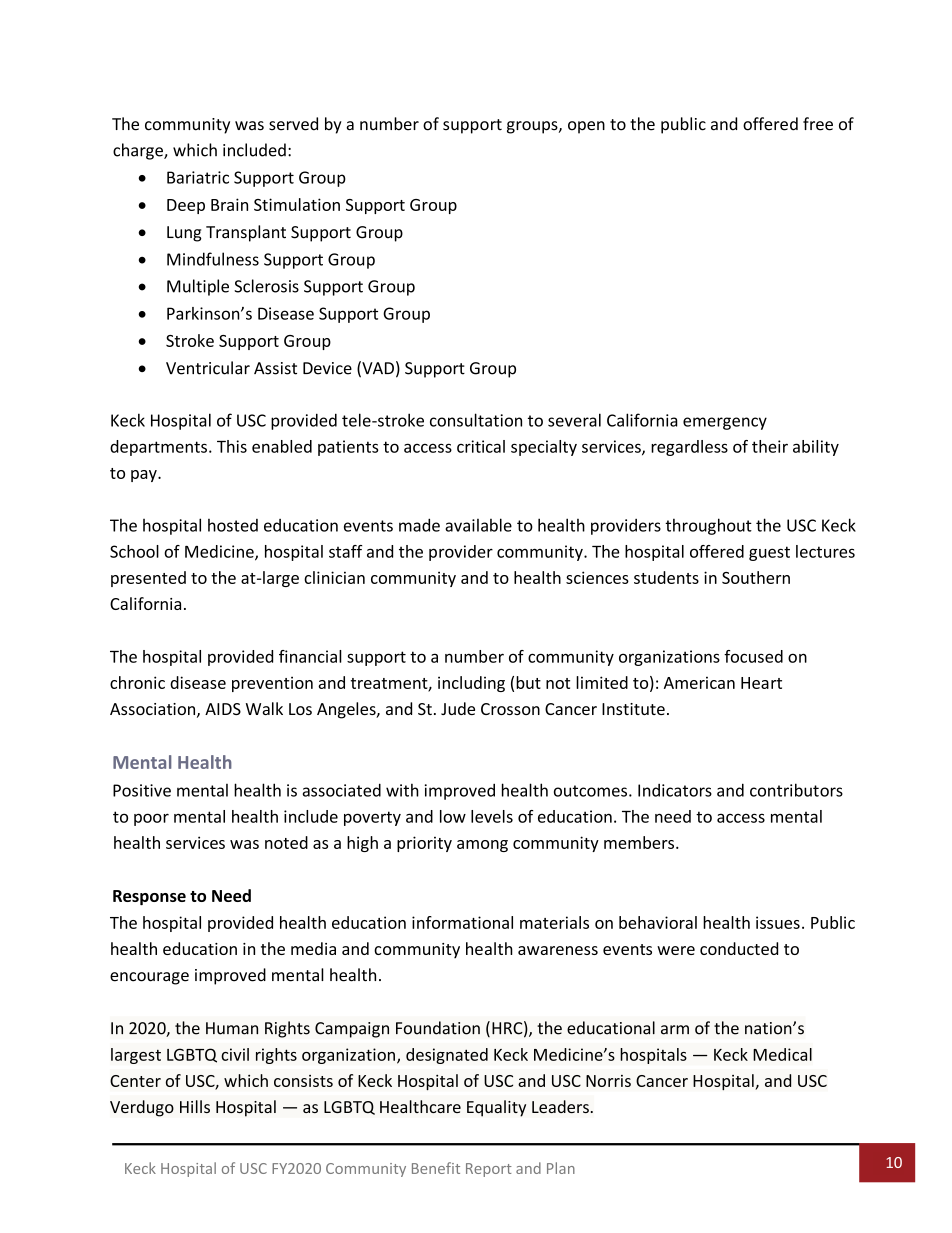 The height and width of the screenshot is (1233, 952). I want to click on informational, so click(462, 922).
